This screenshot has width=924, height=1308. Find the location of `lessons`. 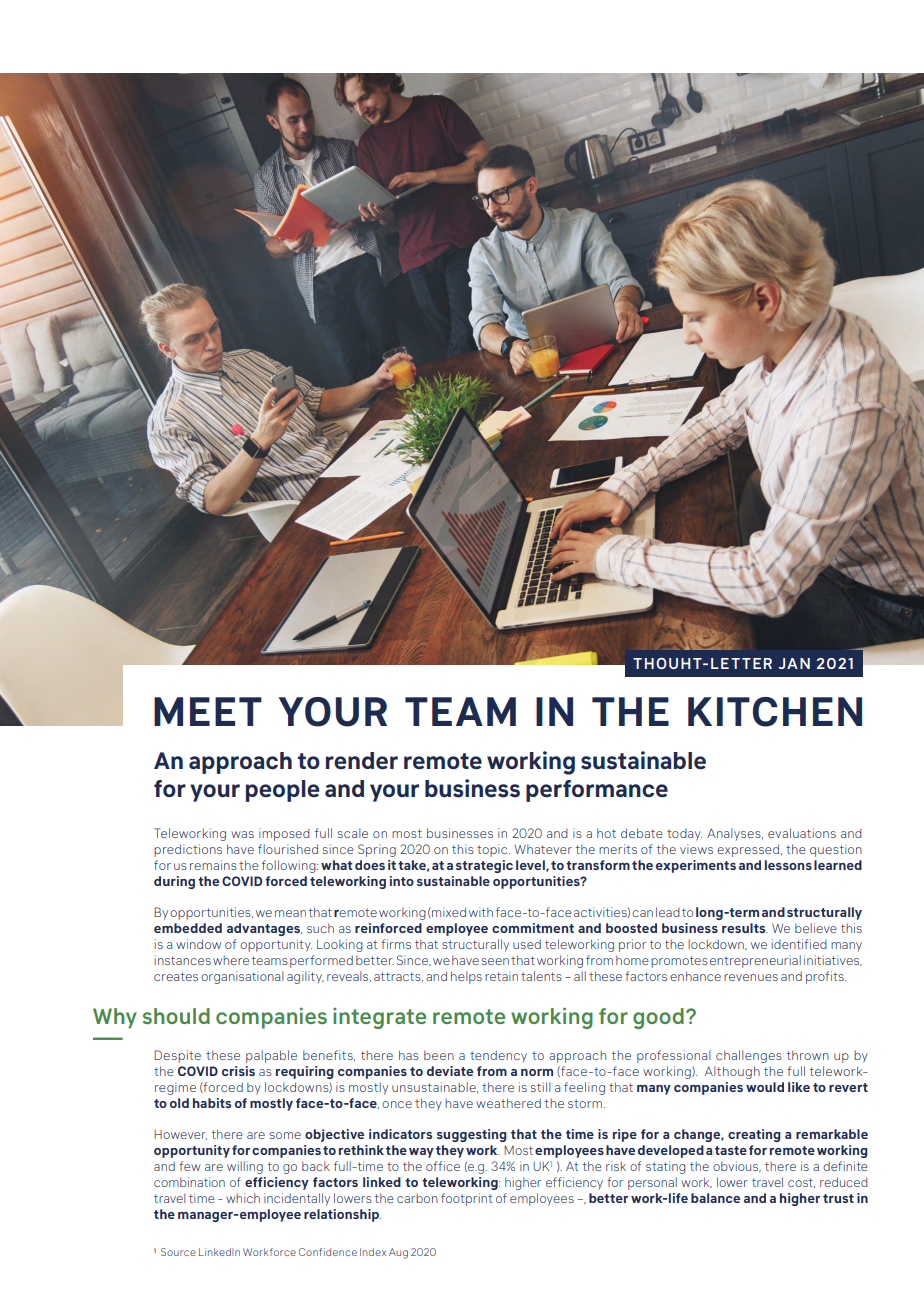

lessons is located at coordinates (788, 865).
